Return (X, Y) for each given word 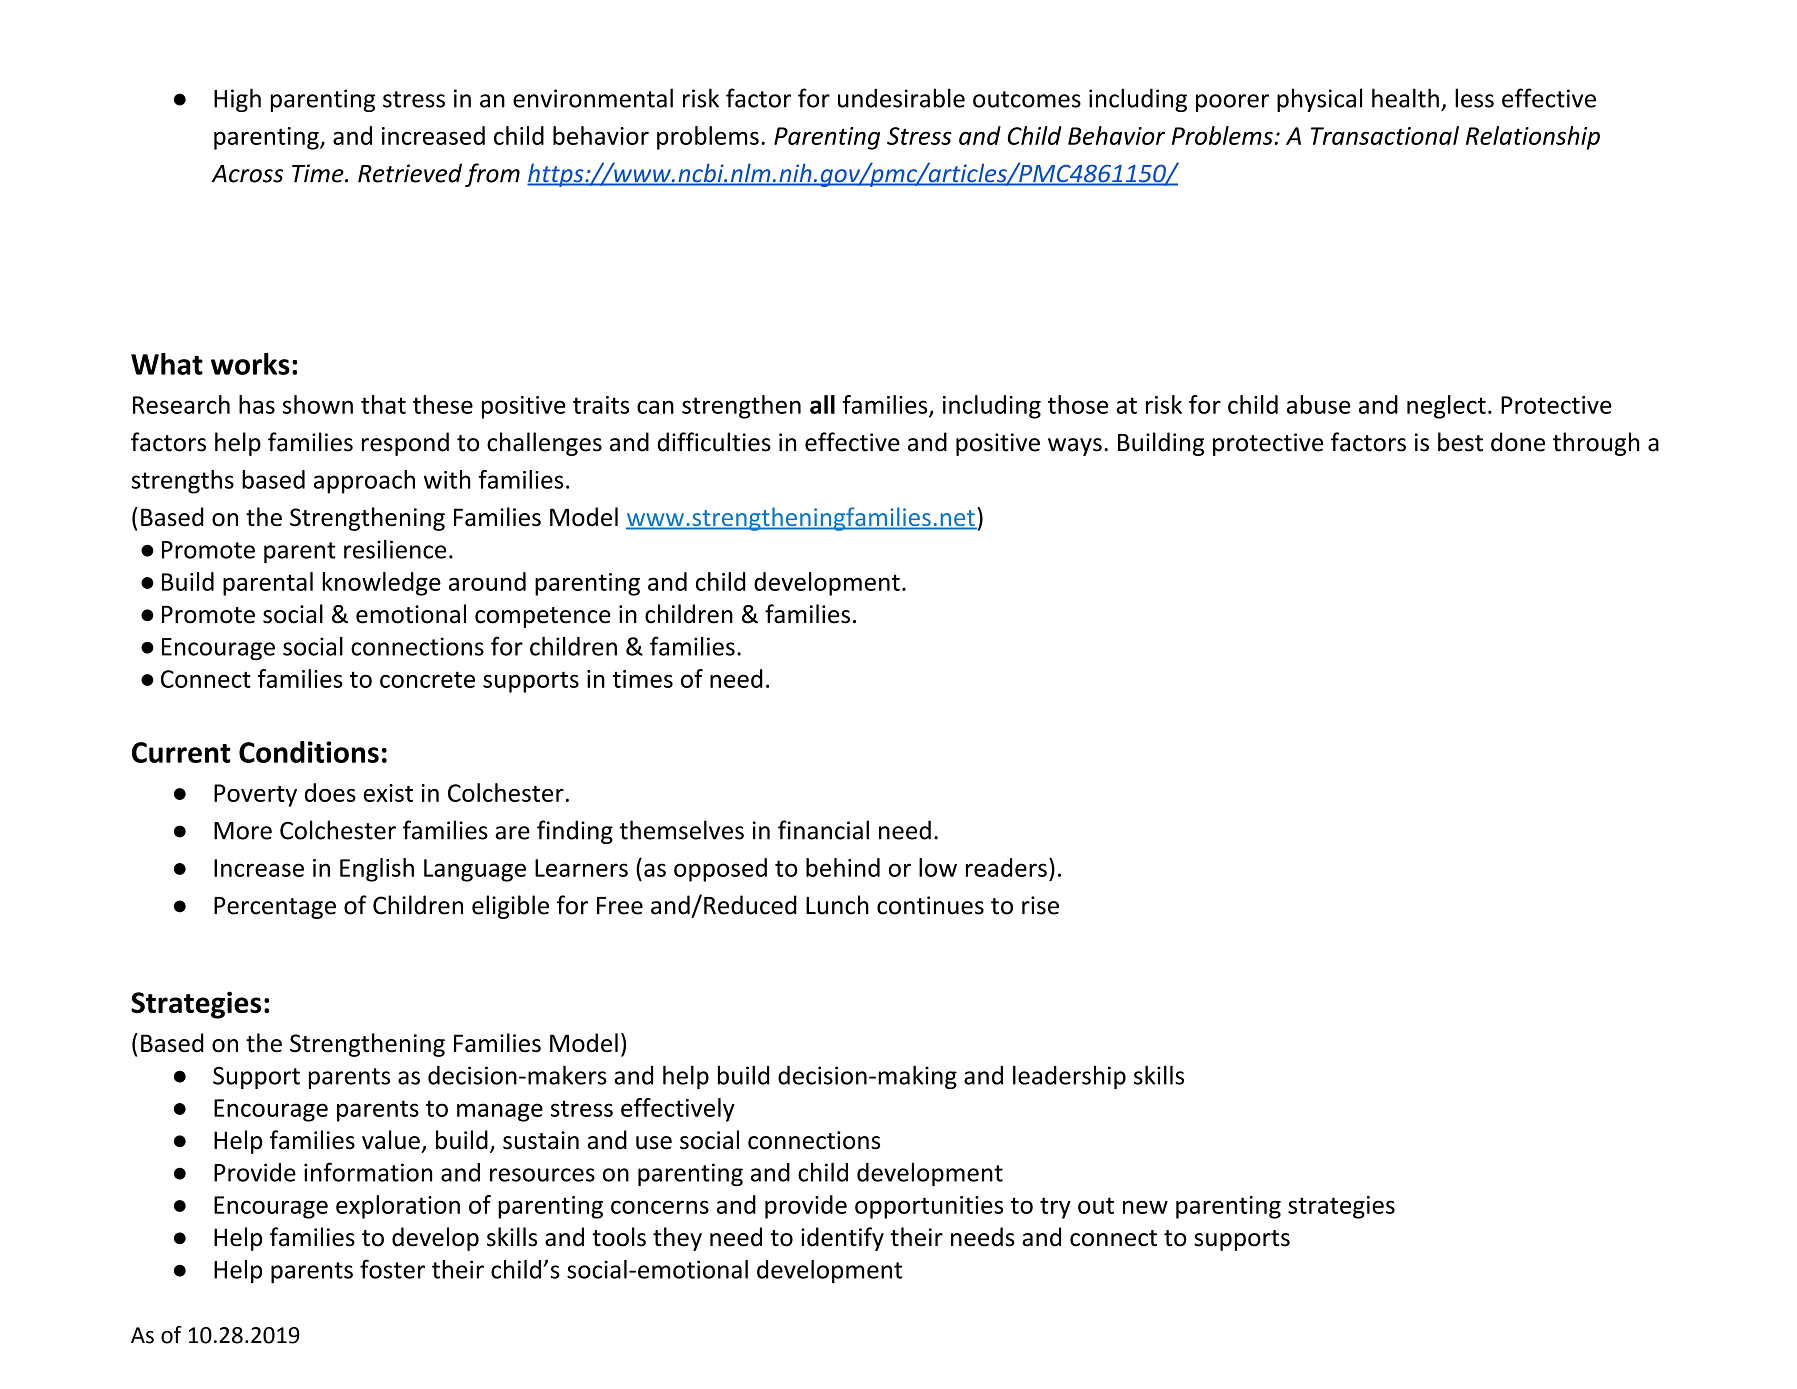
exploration (398, 1207)
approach (364, 482)
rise (1040, 905)
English (377, 870)
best (1460, 442)
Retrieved (410, 173)
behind (843, 867)
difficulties (714, 442)
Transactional (1385, 135)
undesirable (901, 98)
